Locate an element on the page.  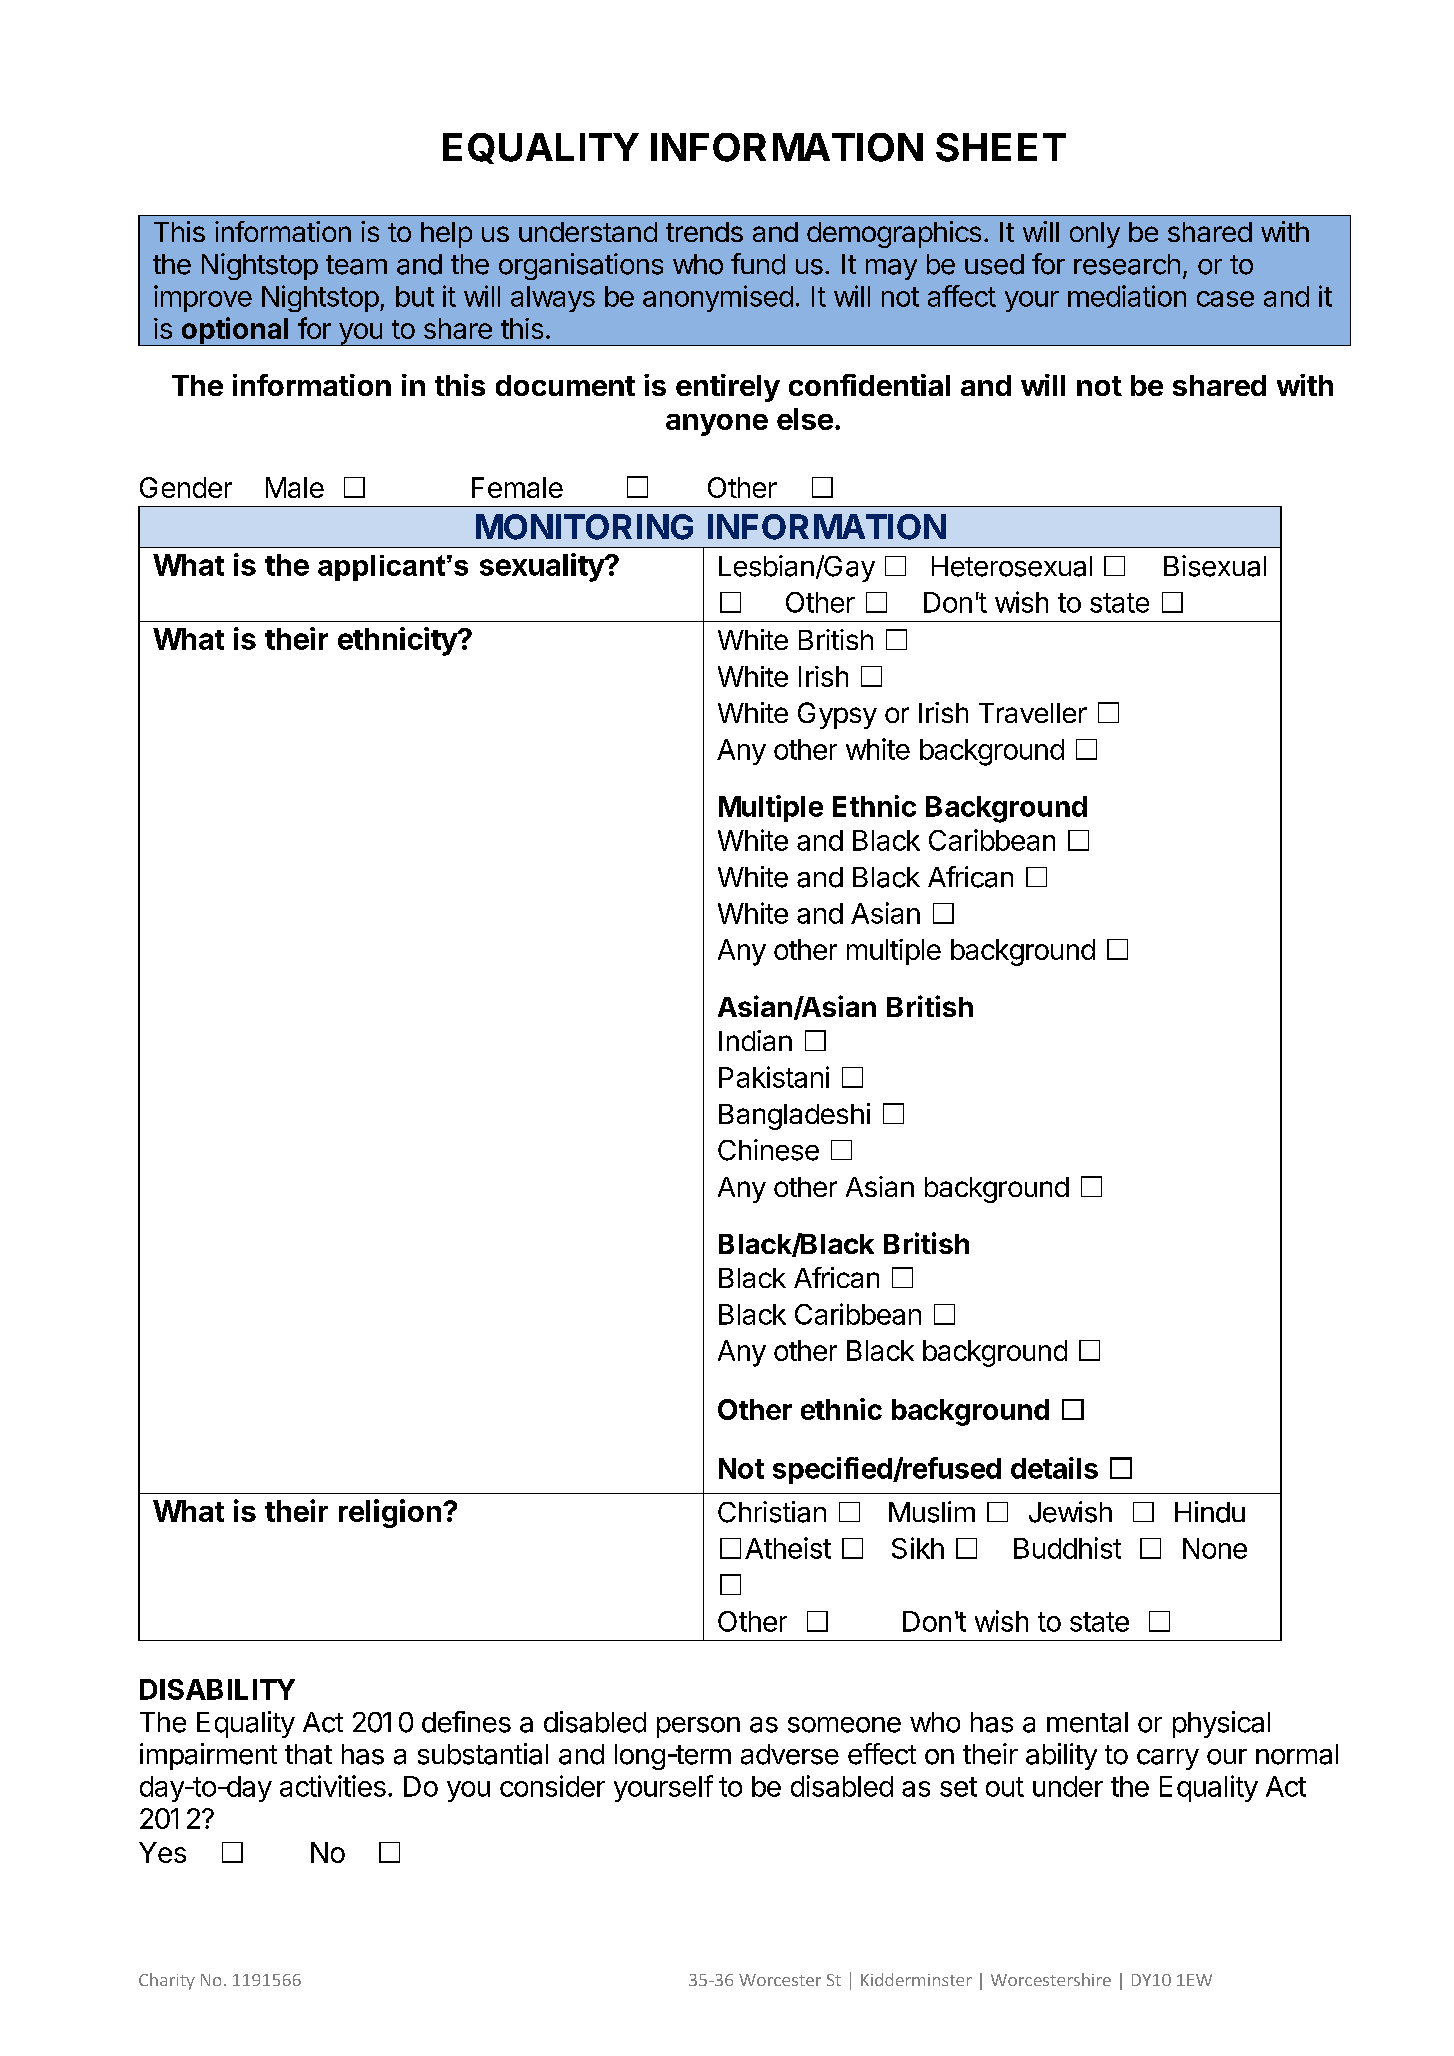
trends is located at coordinates (704, 232).
